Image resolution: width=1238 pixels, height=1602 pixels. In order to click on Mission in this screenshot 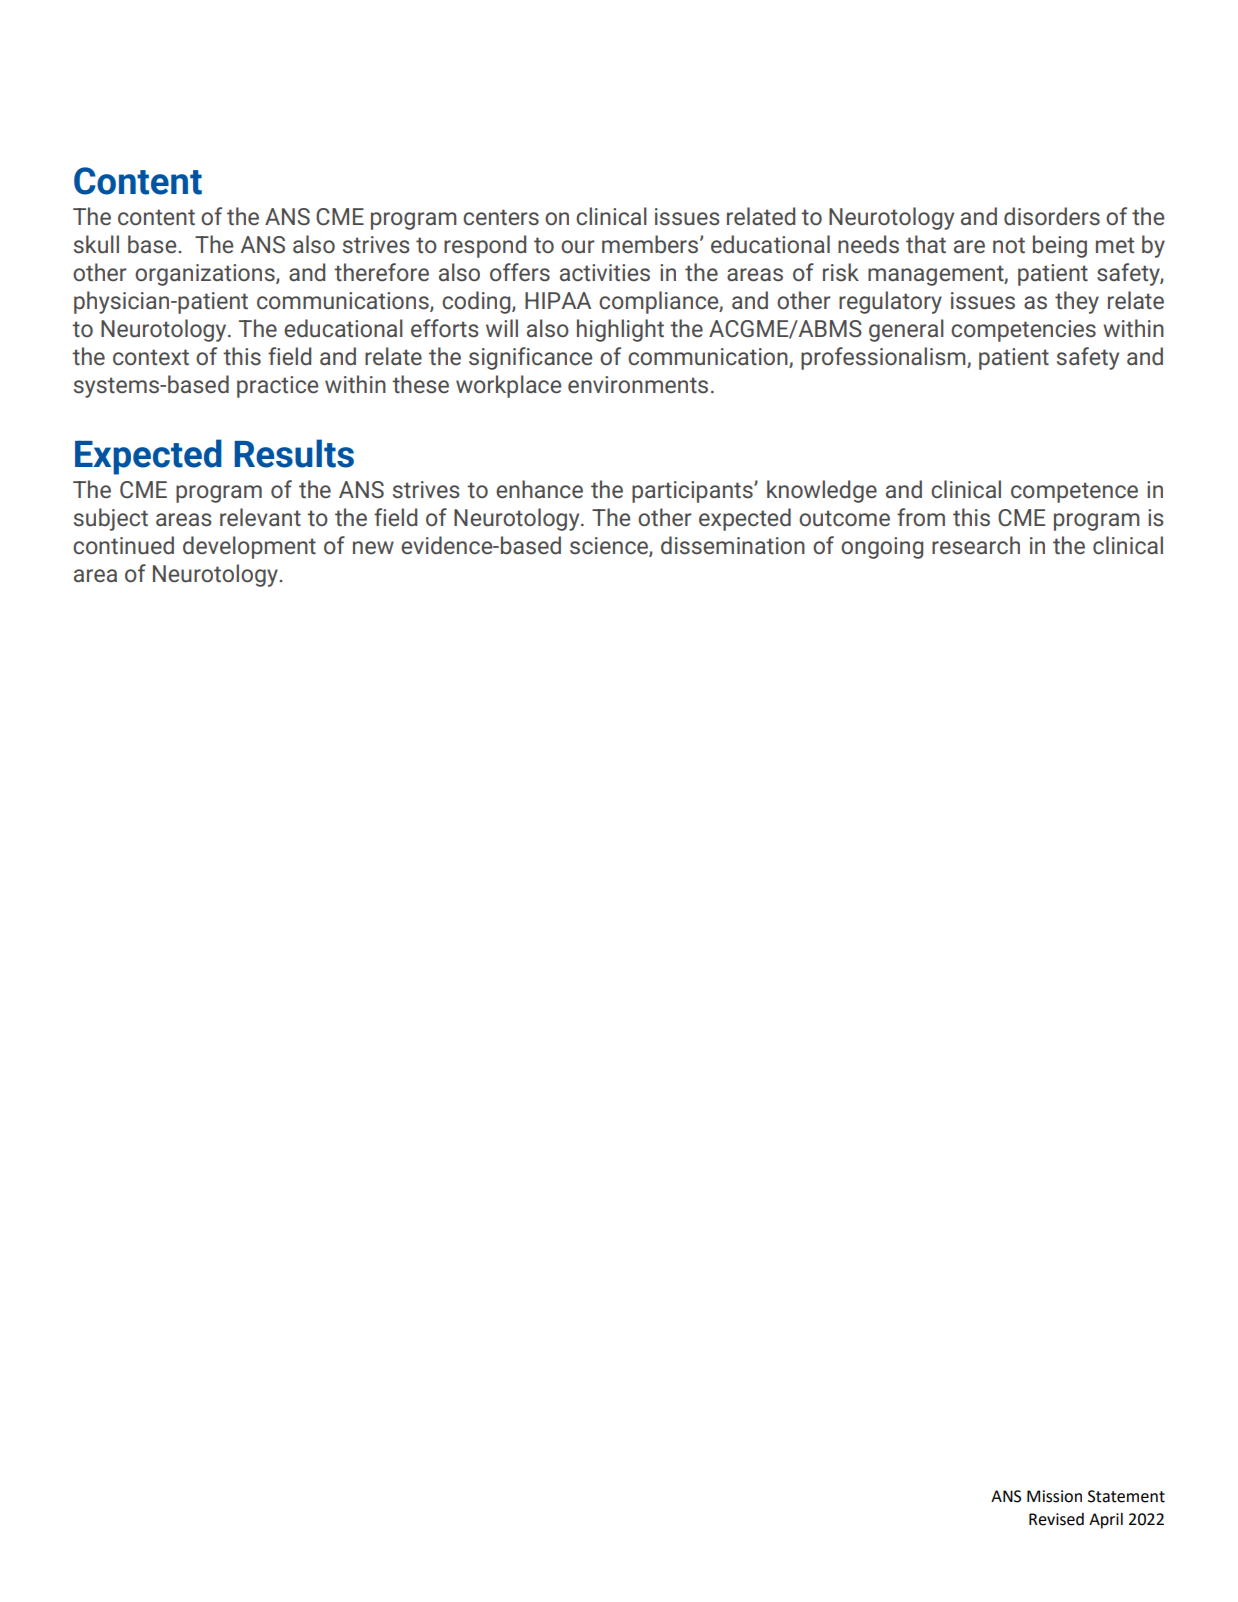, I will do `click(1054, 1496)`.
